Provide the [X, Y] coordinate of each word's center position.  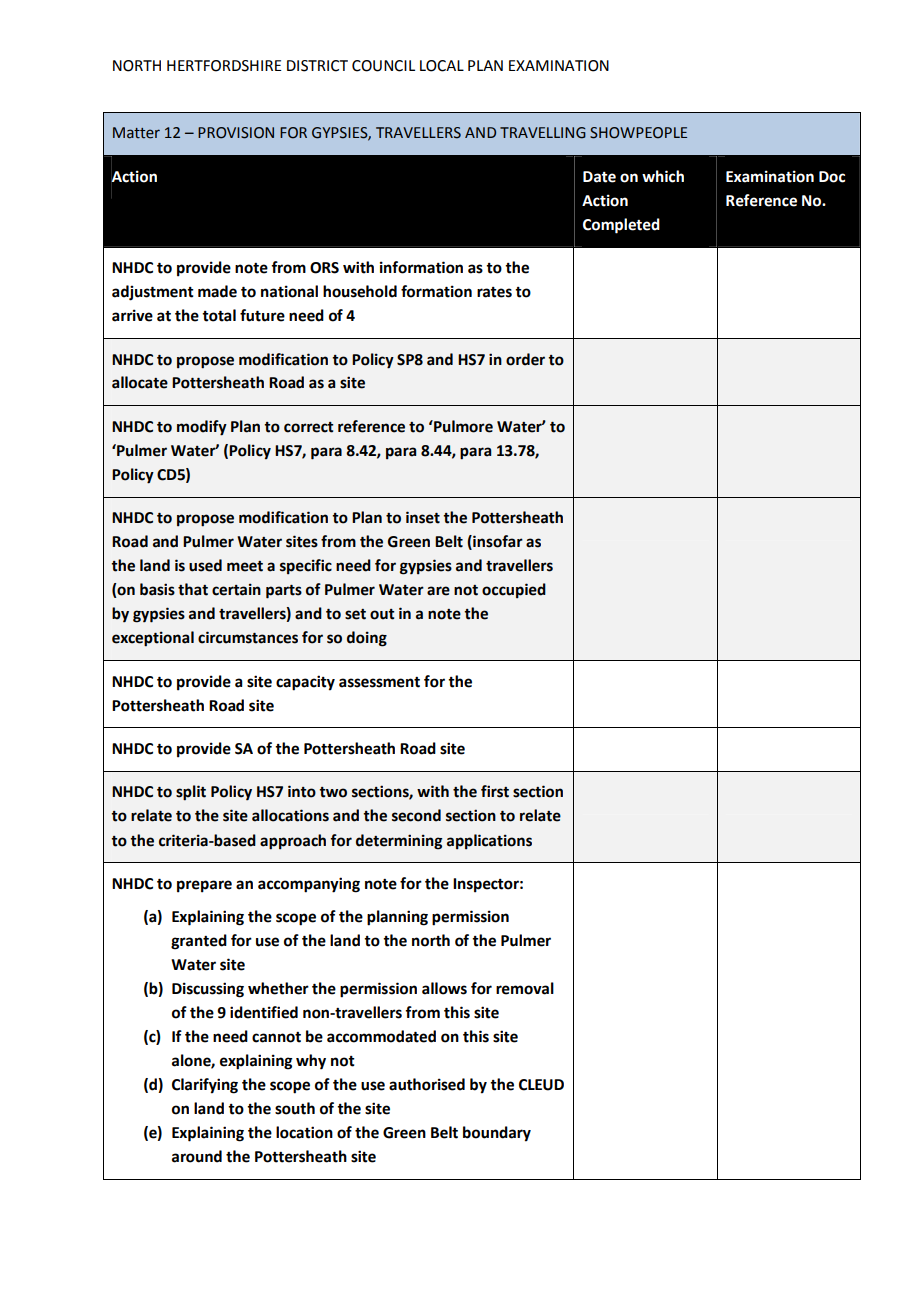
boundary [497, 1134]
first [495, 791]
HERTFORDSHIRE [224, 66]
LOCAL [442, 66]
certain [236, 589]
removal [525, 988]
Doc [832, 177]
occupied [514, 591]
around [197, 1156]
